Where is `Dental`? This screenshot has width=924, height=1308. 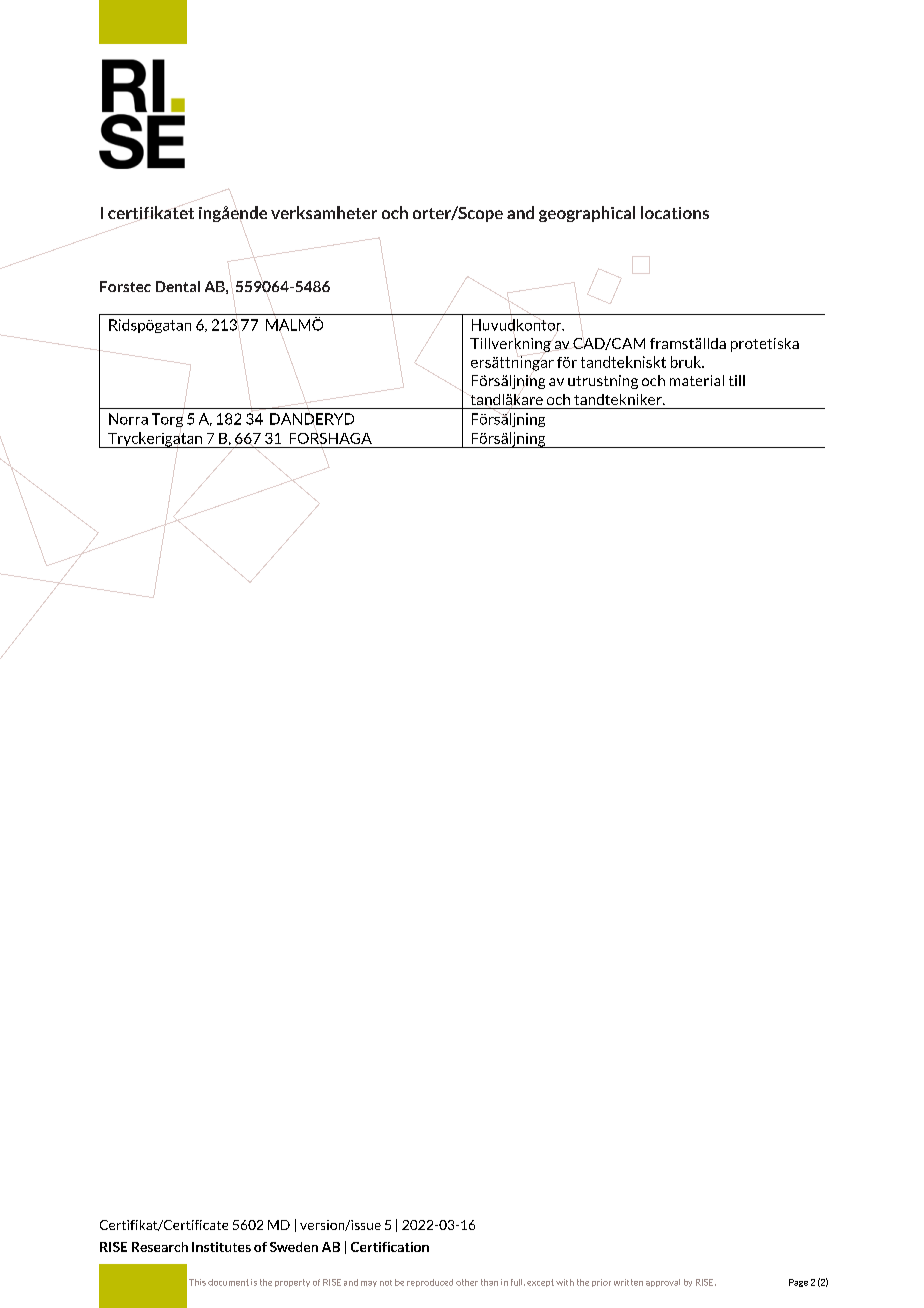 Dental is located at coordinates (178, 286).
